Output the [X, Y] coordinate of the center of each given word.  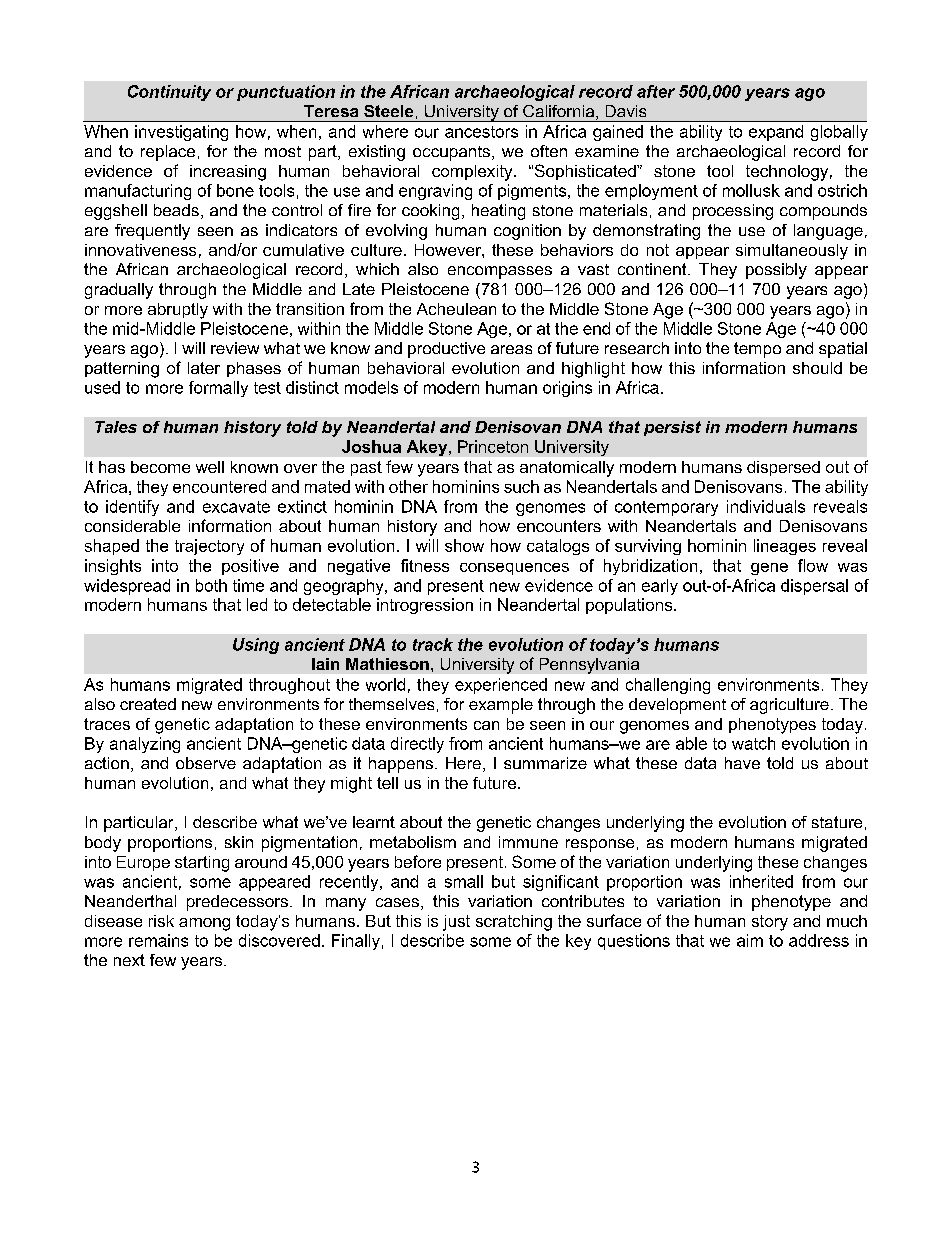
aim [750, 940]
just [456, 923]
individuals [766, 506]
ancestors [481, 132]
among [204, 924]
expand [776, 133]
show [464, 545]
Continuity [169, 93]
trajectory [209, 547]
